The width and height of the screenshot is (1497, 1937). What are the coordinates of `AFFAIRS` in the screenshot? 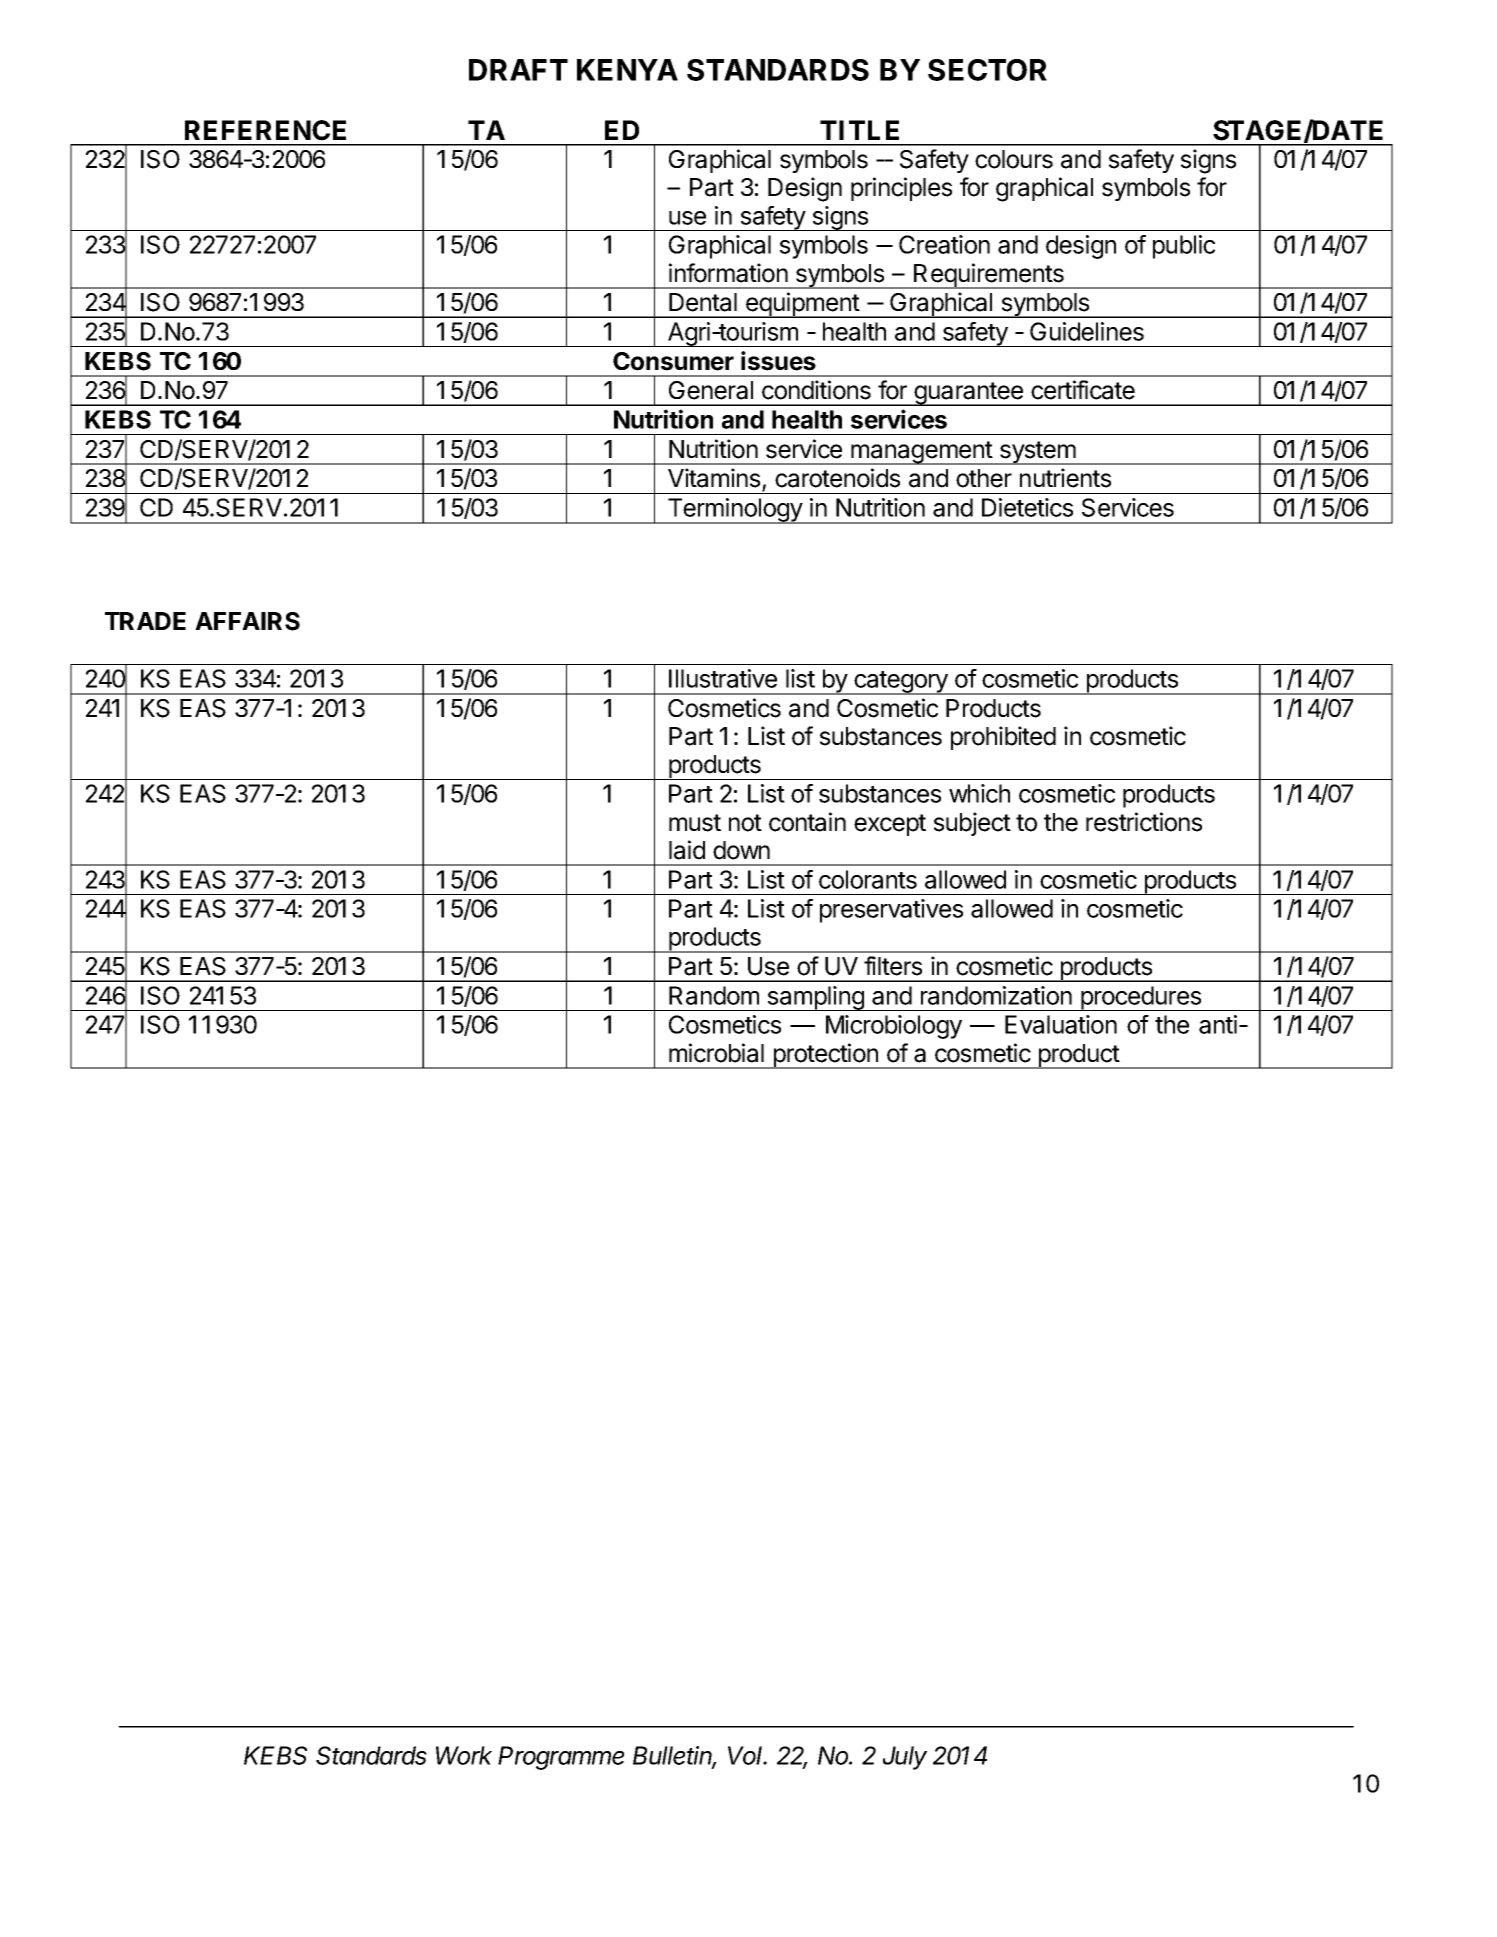 It's located at (247, 621).
